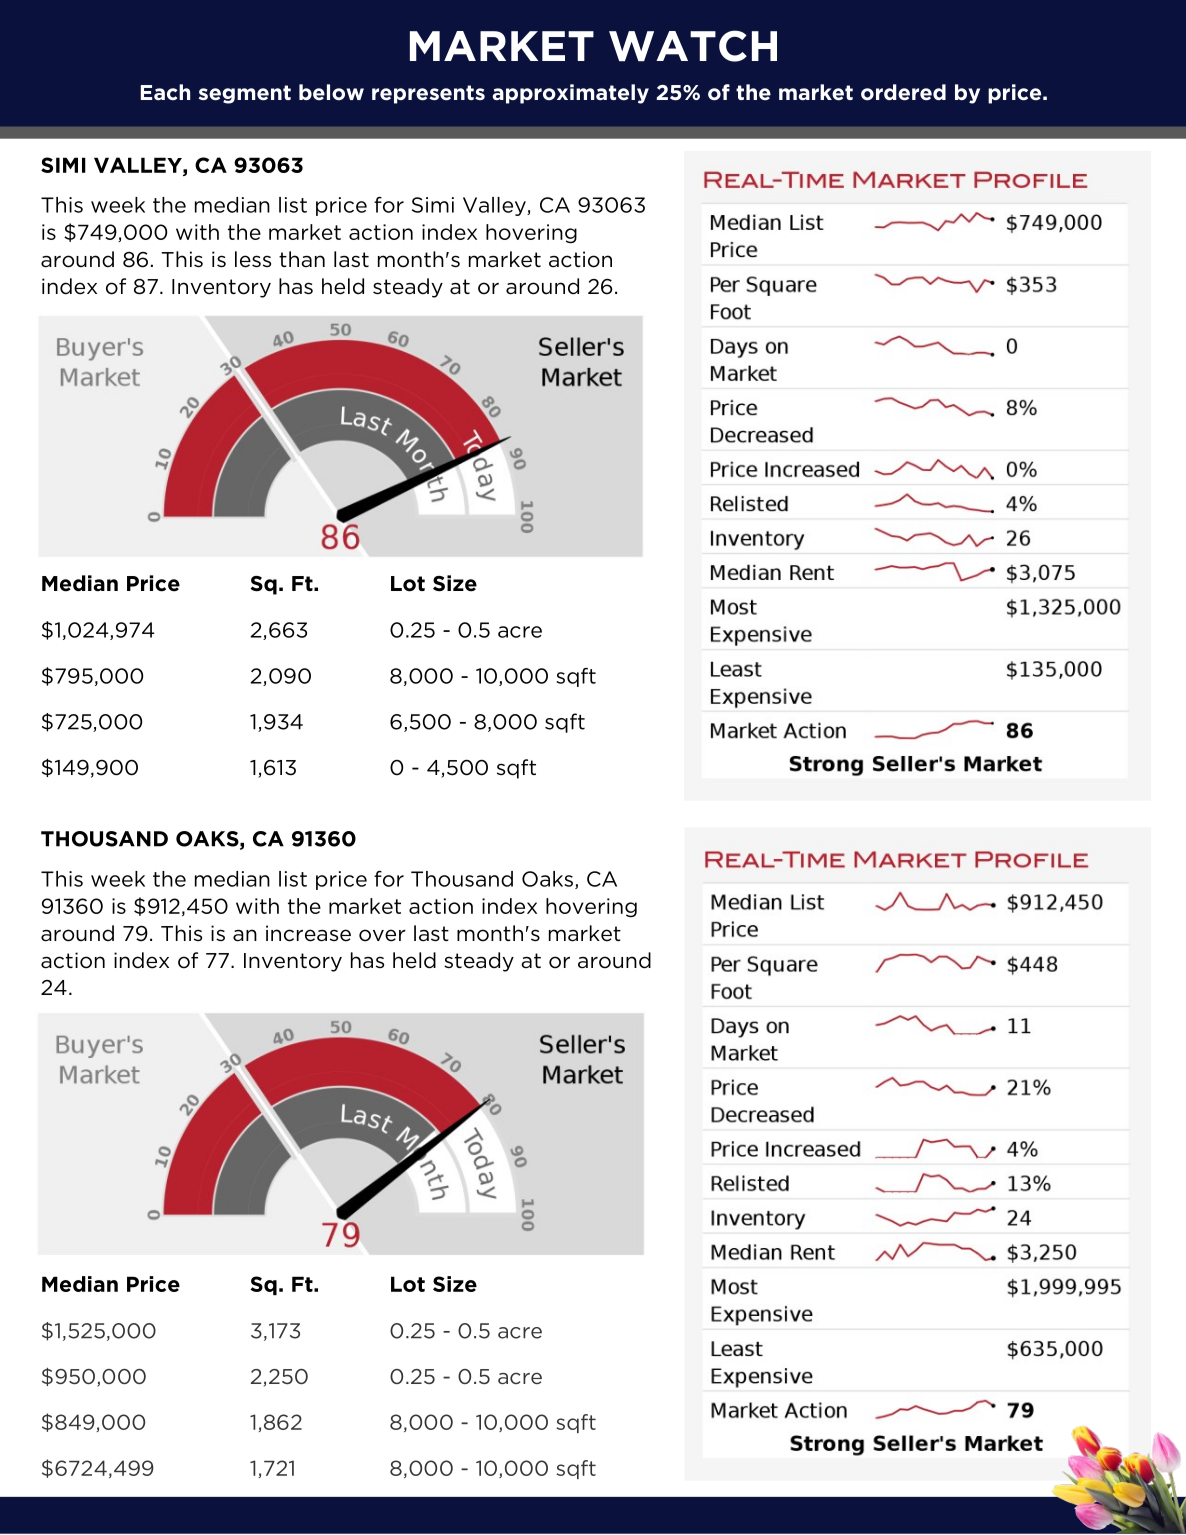 The width and height of the screenshot is (1186, 1535). I want to click on ordered, so click(903, 92).
